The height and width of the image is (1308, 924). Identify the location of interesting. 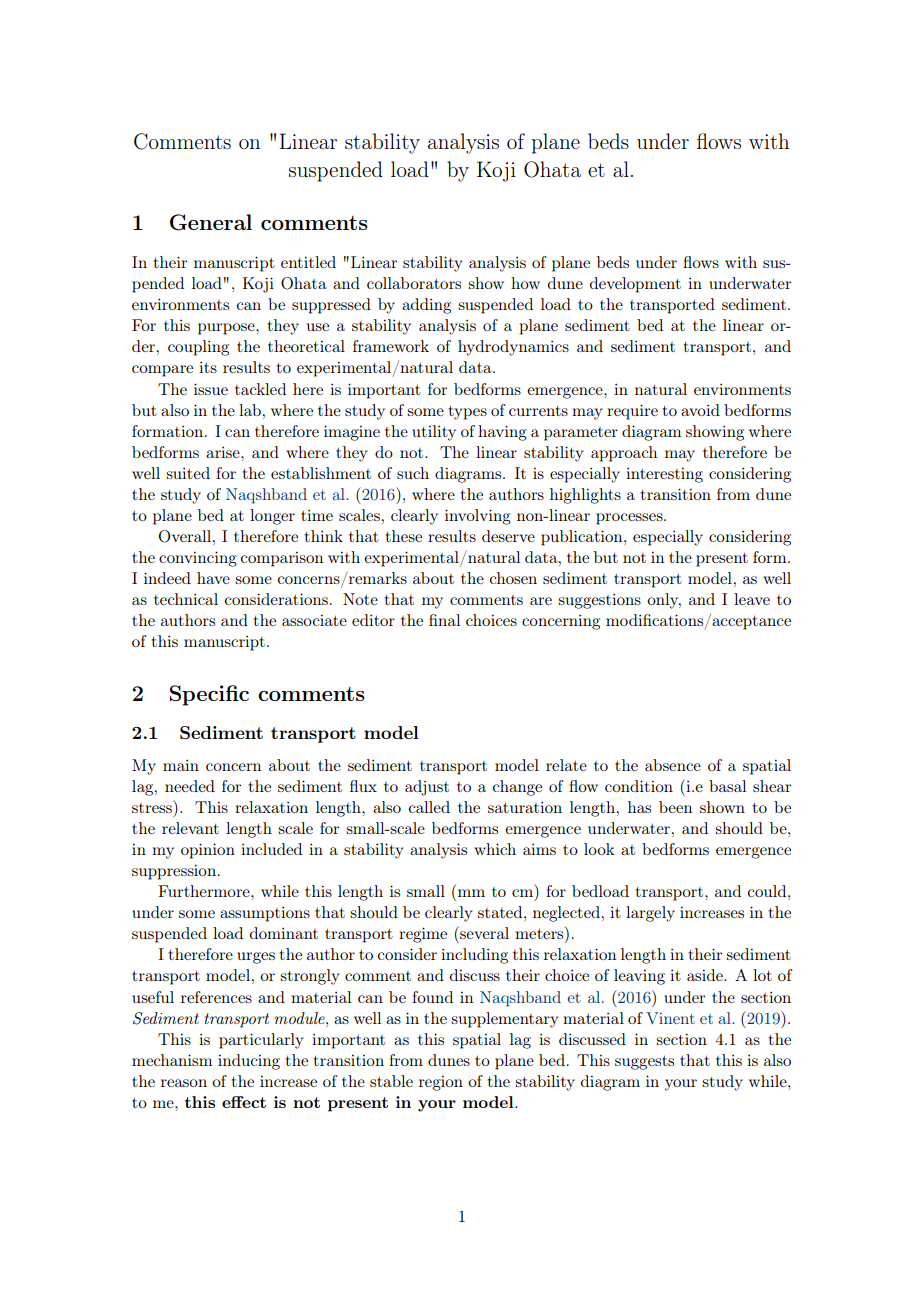
(664, 475).
